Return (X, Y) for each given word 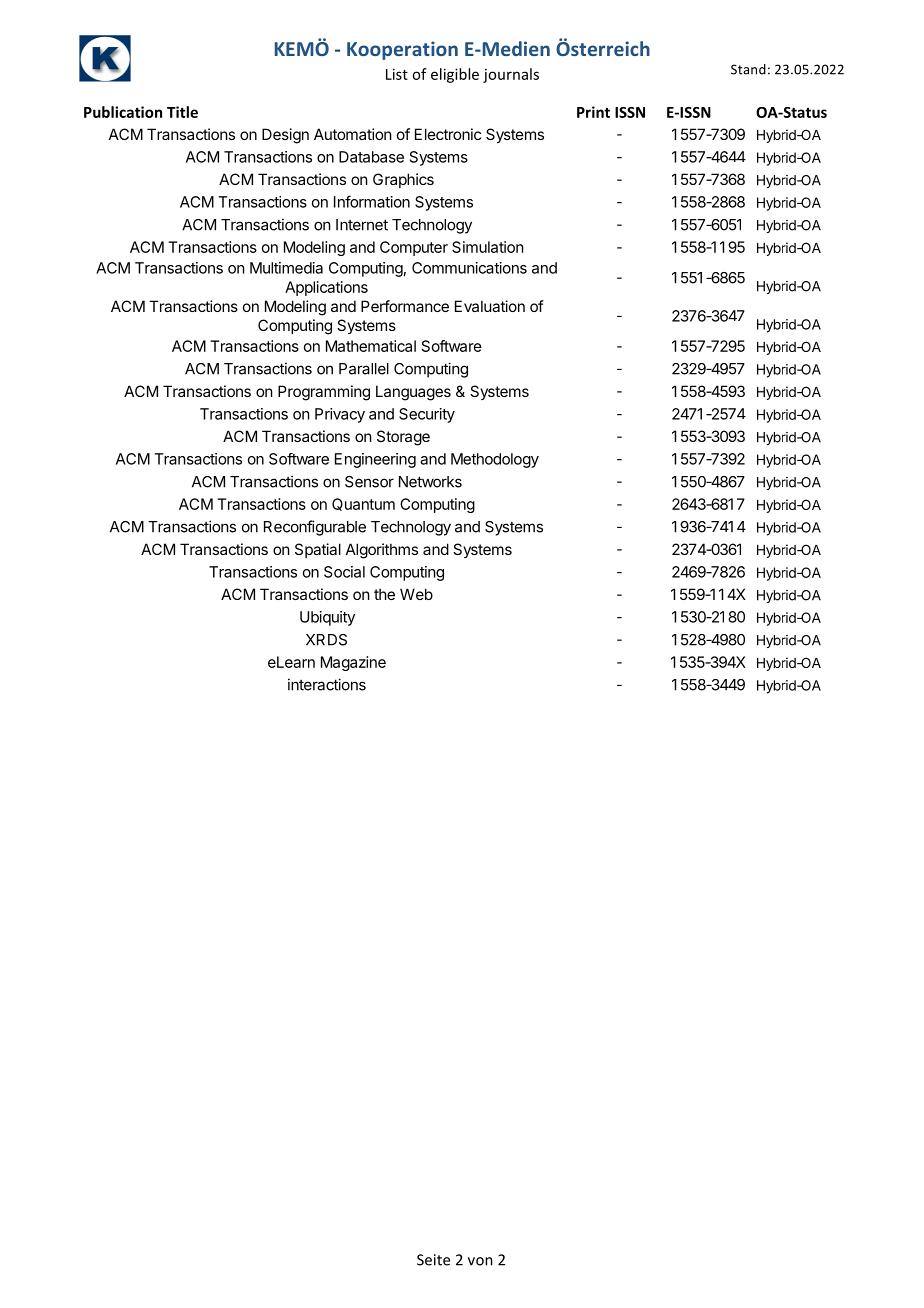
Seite (433, 1260)
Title (182, 112)
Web (416, 594)
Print (593, 112)
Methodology (495, 460)
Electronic (448, 134)
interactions (327, 684)
